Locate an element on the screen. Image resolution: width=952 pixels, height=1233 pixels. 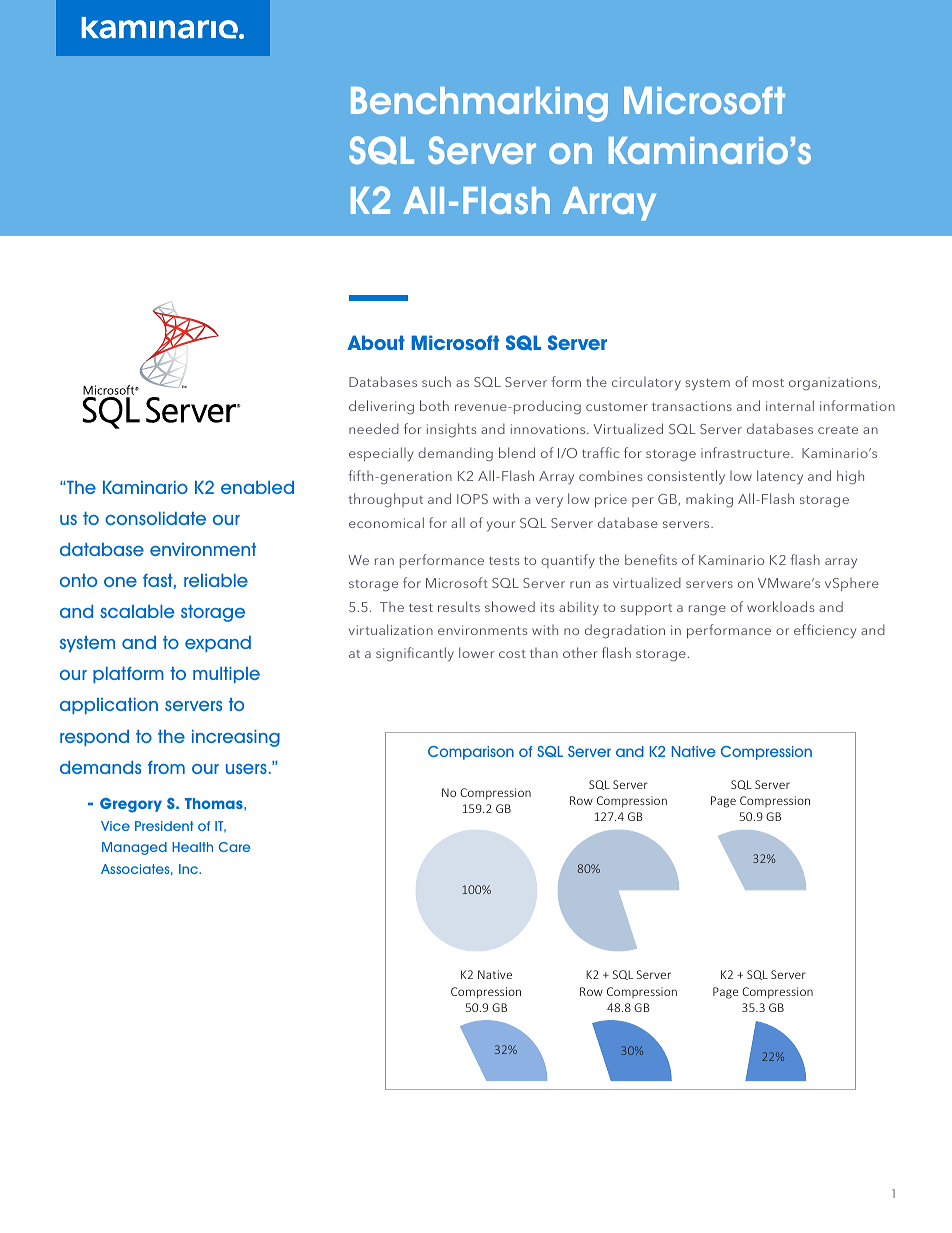
Comparison is located at coordinates (471, 753).
